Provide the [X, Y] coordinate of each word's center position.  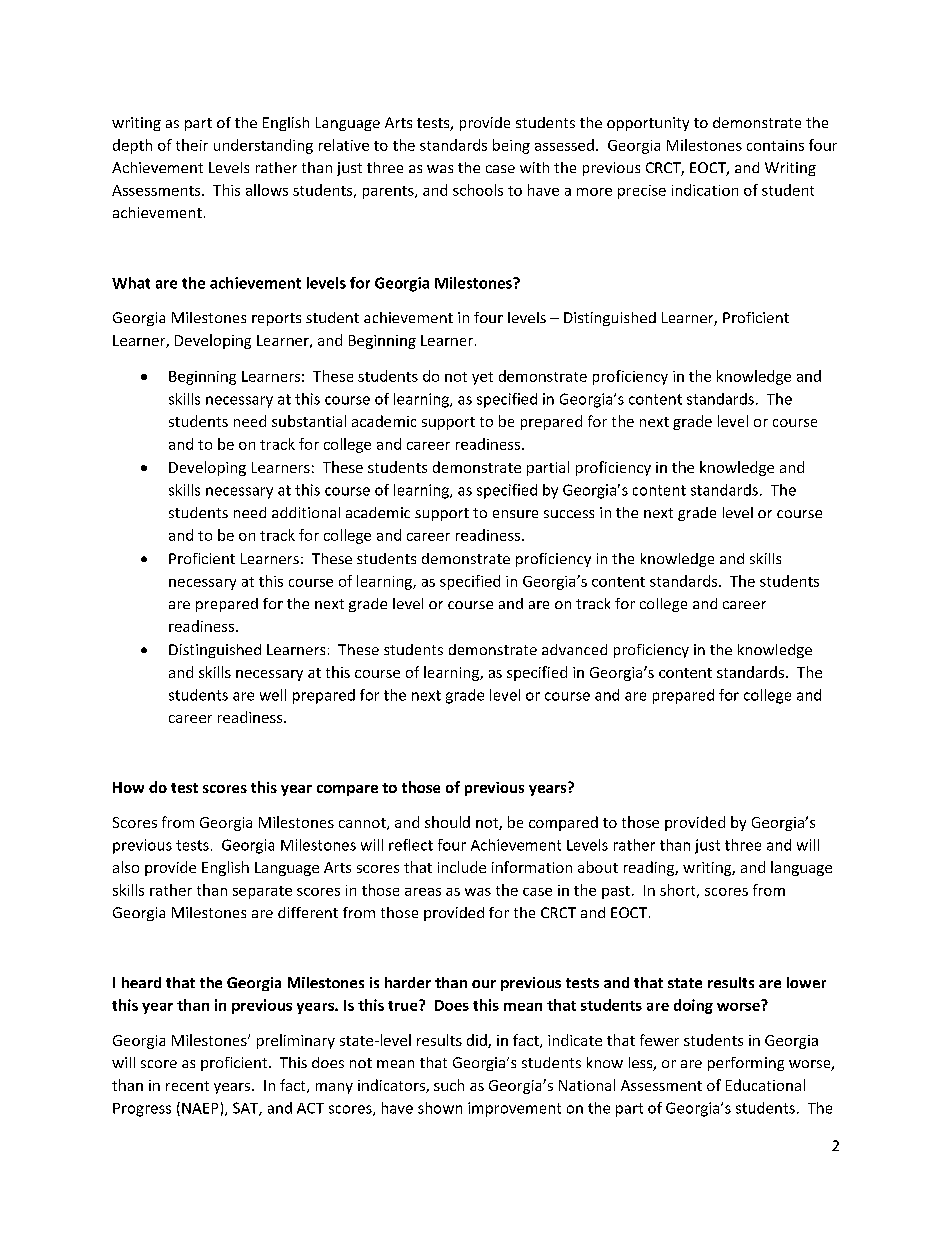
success [569, 514]
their [192, 145]
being [511, 146]
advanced [574, 649]
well [273, 695]
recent [187, 1086]
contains [775, 145]
